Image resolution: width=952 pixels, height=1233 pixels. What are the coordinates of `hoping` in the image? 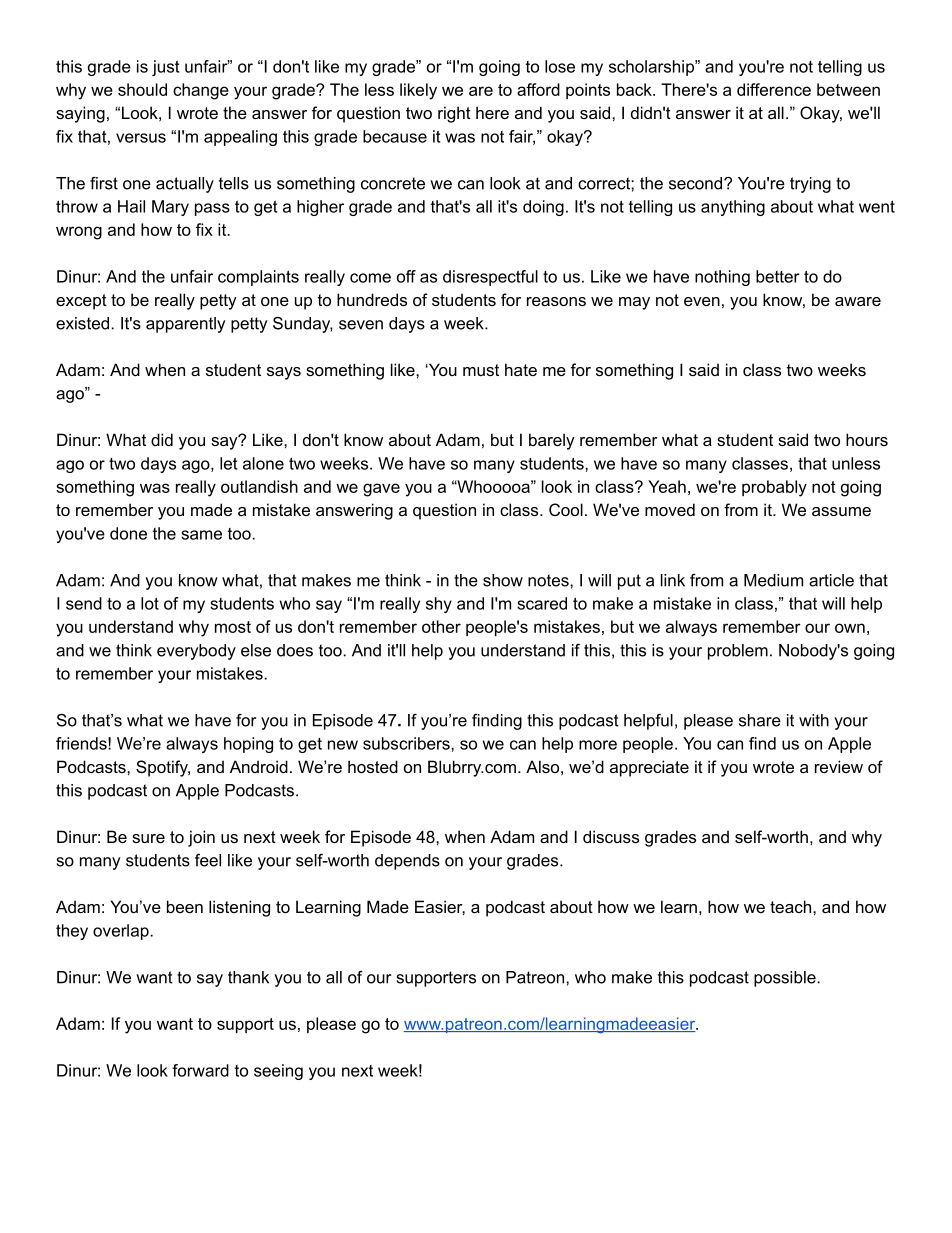 It's located at (248, 745).
